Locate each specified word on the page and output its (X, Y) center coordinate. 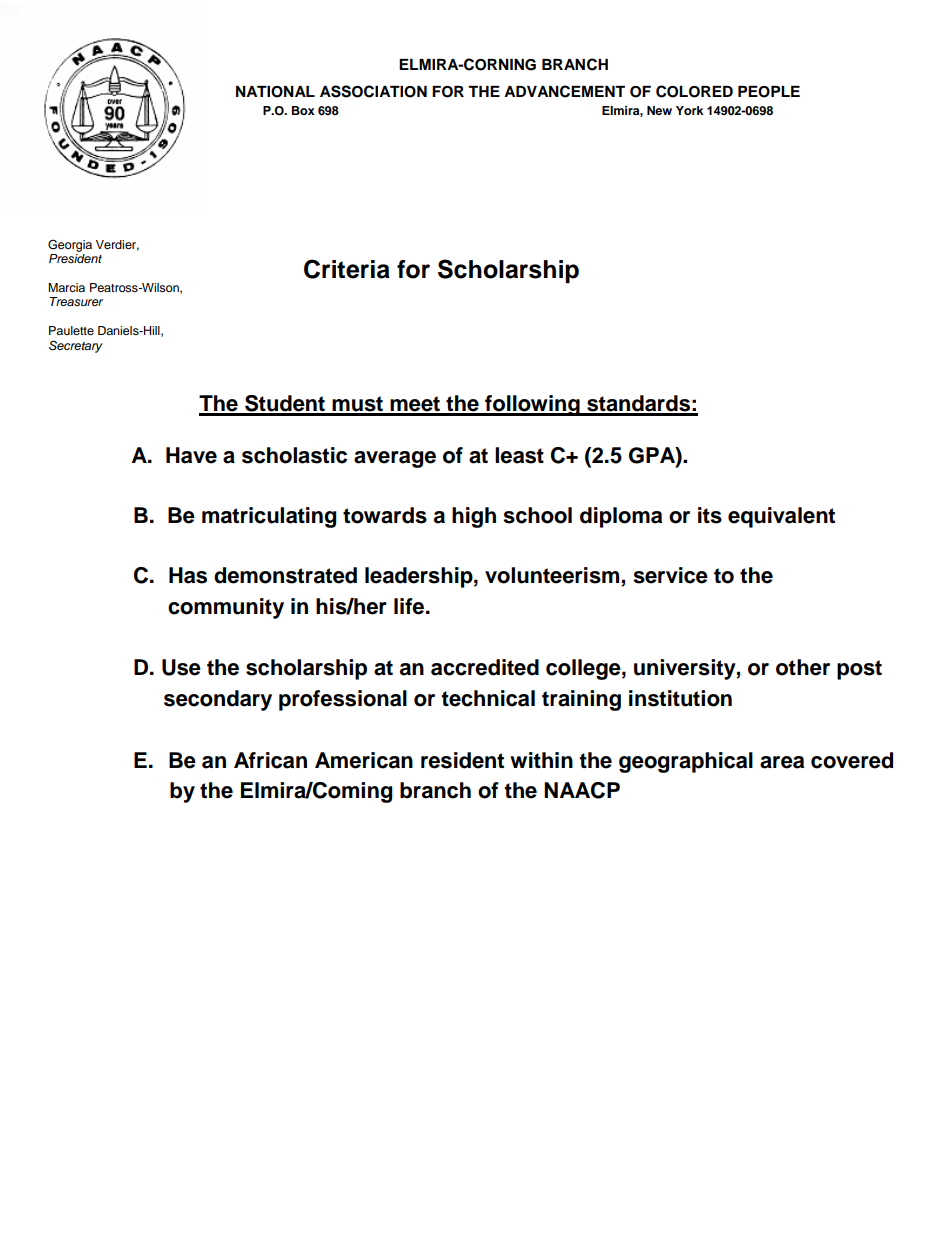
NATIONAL (275, 92)
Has (188, 575)
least (519, 455)
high (474, 517)
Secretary (76, 346)
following (532, 405)
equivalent (781, 517)
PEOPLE (769, 92)
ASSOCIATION (373, 91)
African (270, 760)
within (541, 760)
